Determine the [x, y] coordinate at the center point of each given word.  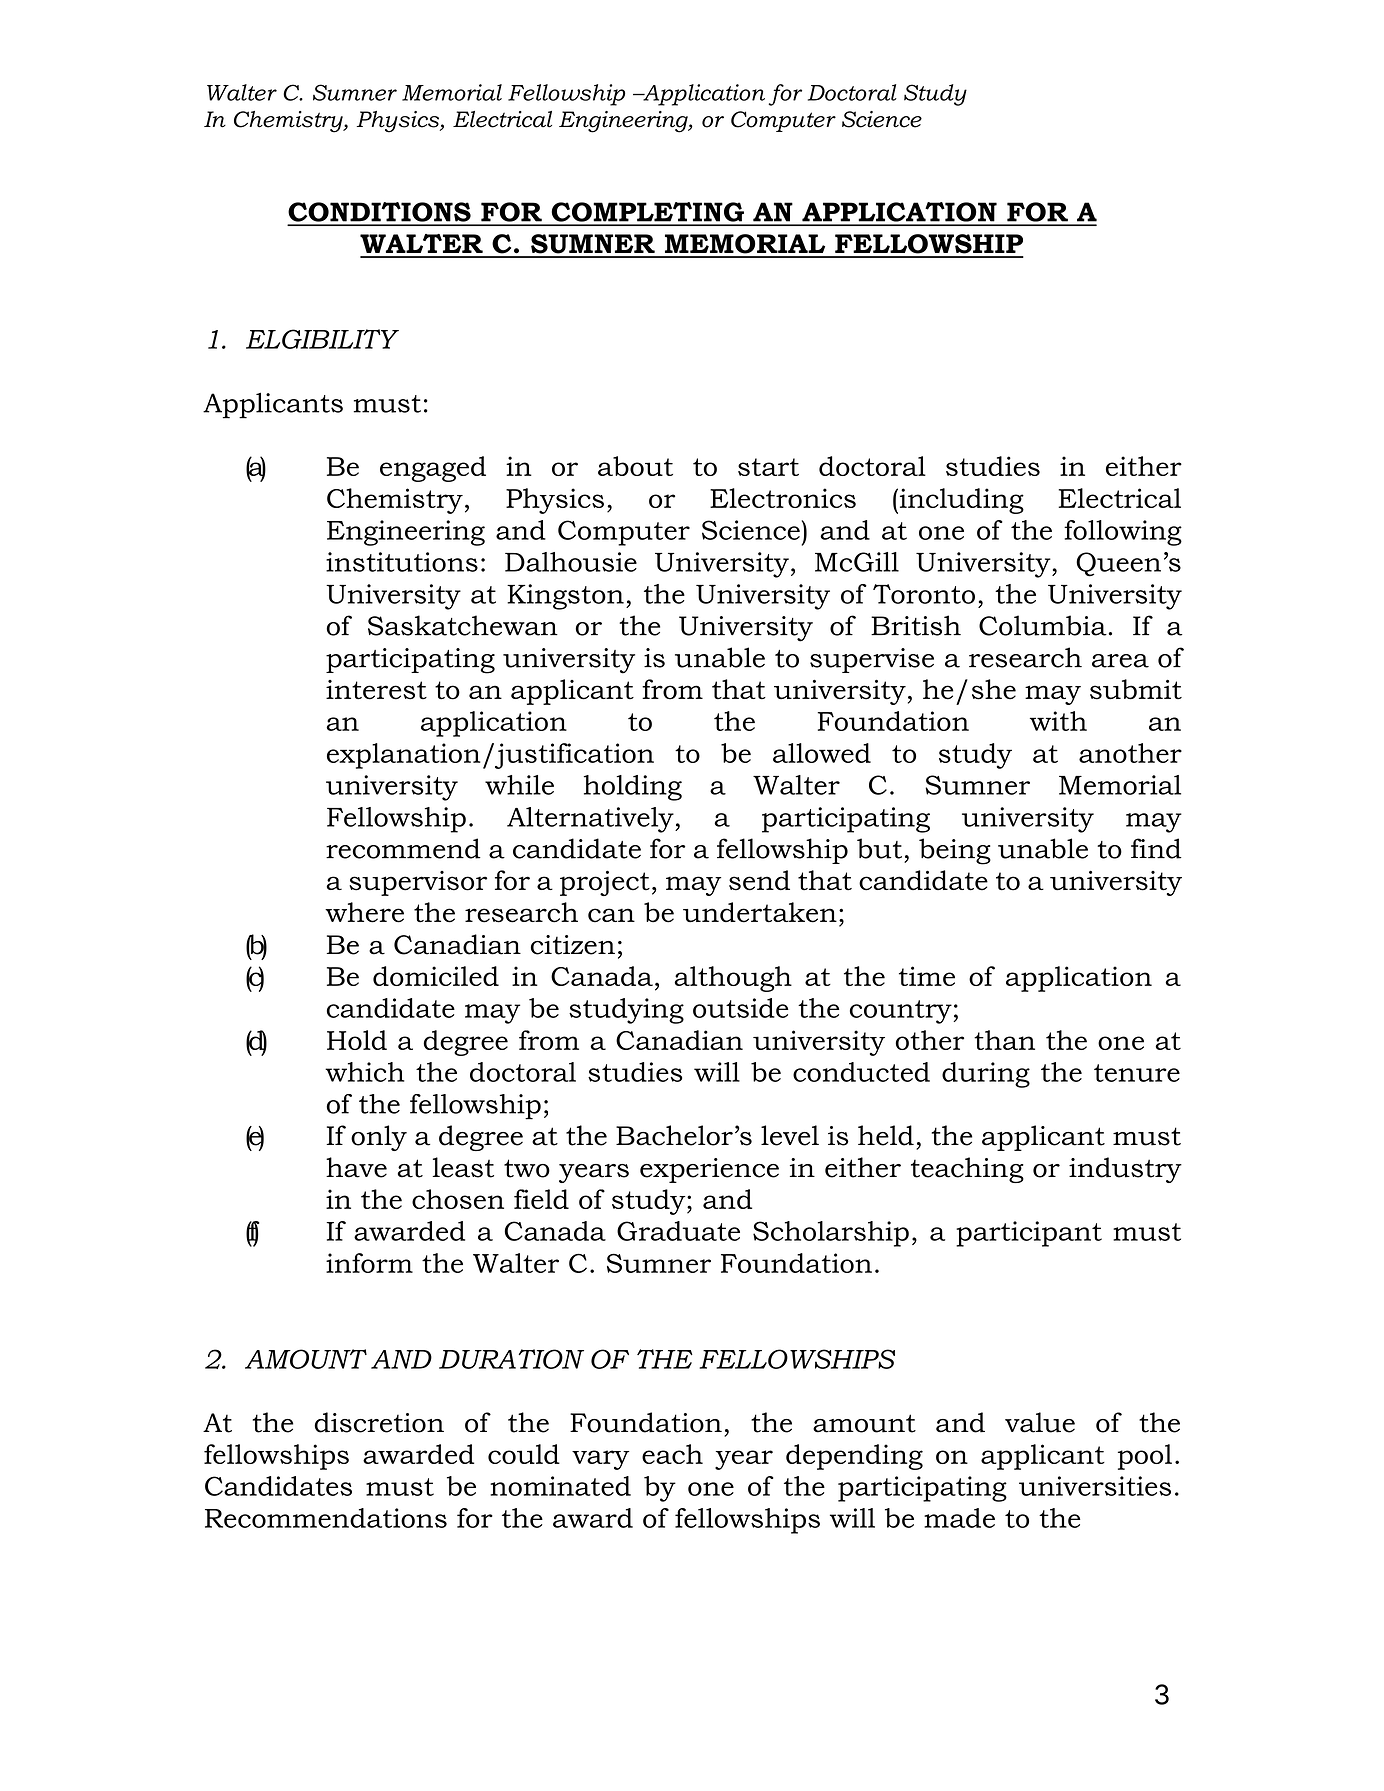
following [1123, 533]
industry [1125, 1170]
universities [1095, 1486]
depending [854, 1457]
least [463, 1167]
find [1156, 848]
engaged [433, 469]
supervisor [418, 883]
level [790, 1135]
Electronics [783, 498]
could [524, 1454]
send [759, 880]
